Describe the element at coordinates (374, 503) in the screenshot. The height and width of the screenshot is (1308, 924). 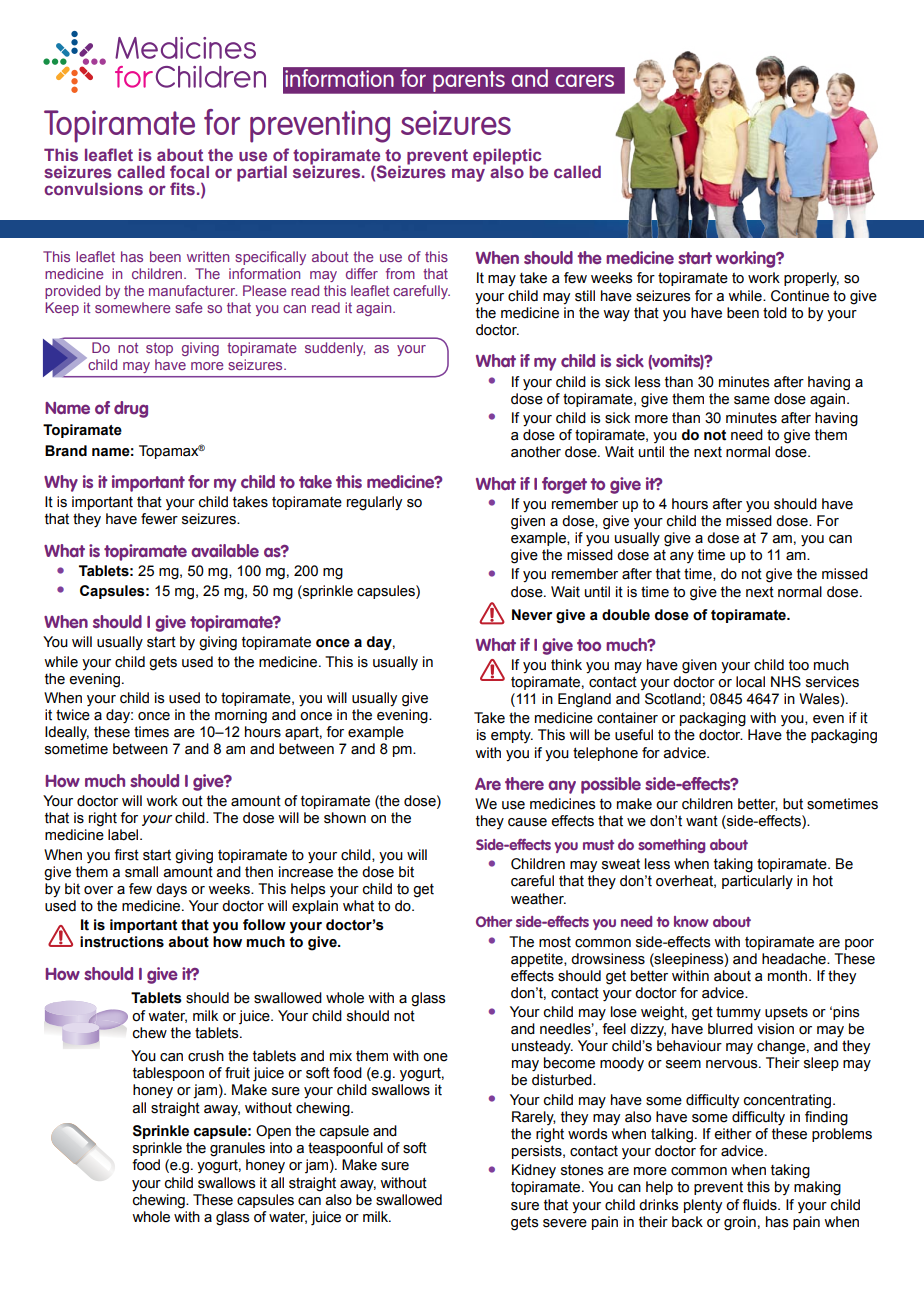
I see `regularly` at that location.
